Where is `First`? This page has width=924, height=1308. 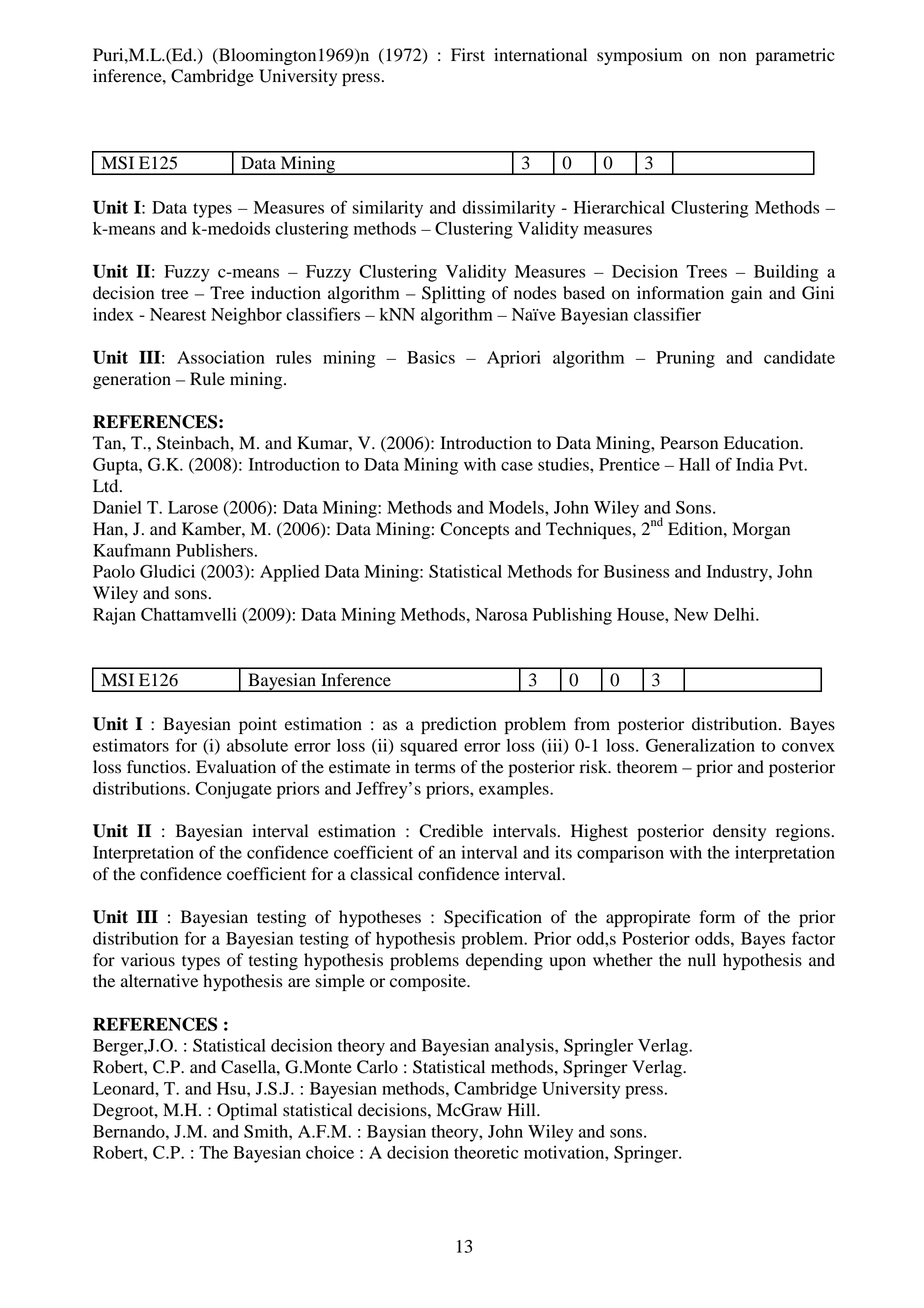
First is located at coordinates (468, 55).
